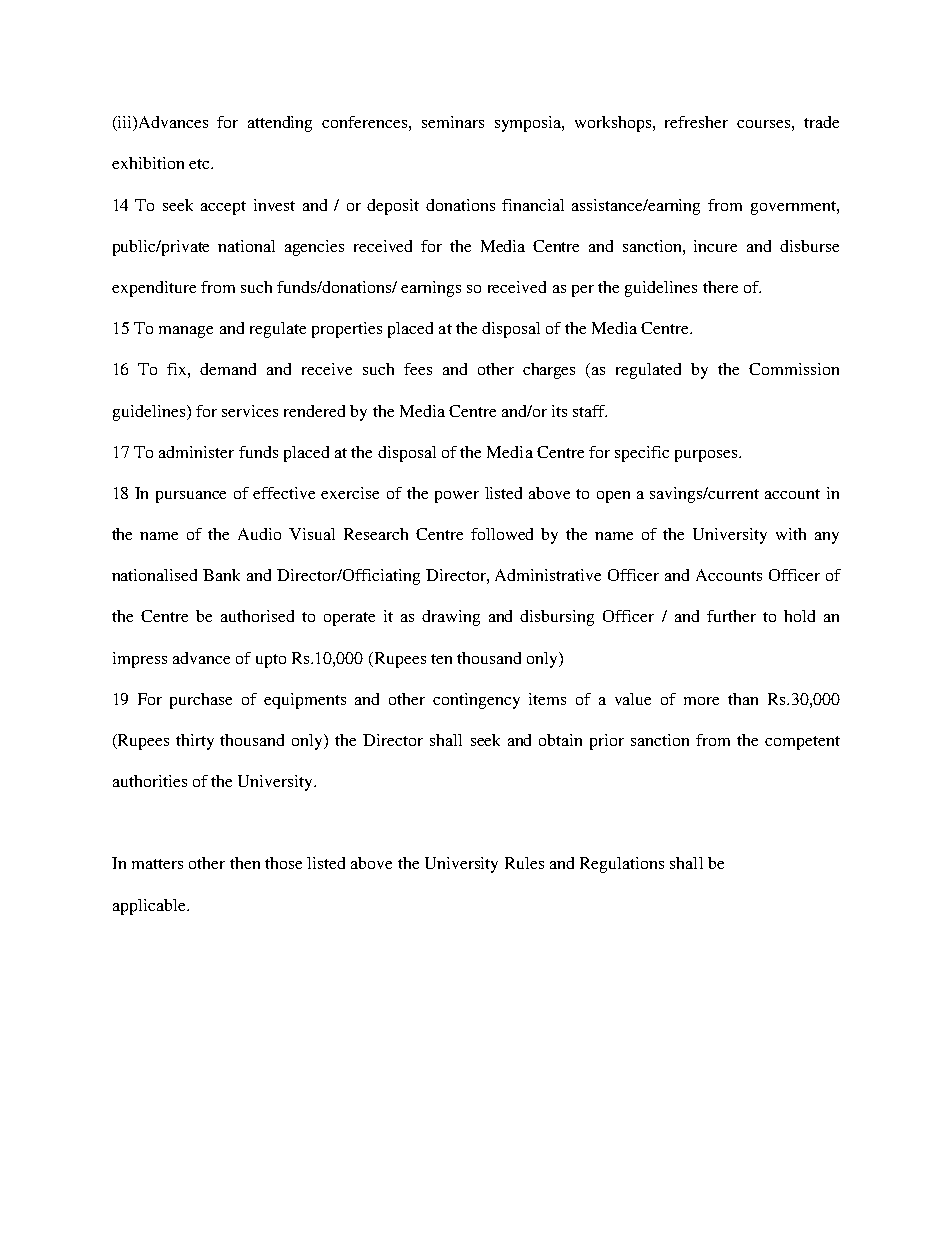 The width and height of the screenshot is (952, 1233). I want to click on demand, so click(228, 369).
